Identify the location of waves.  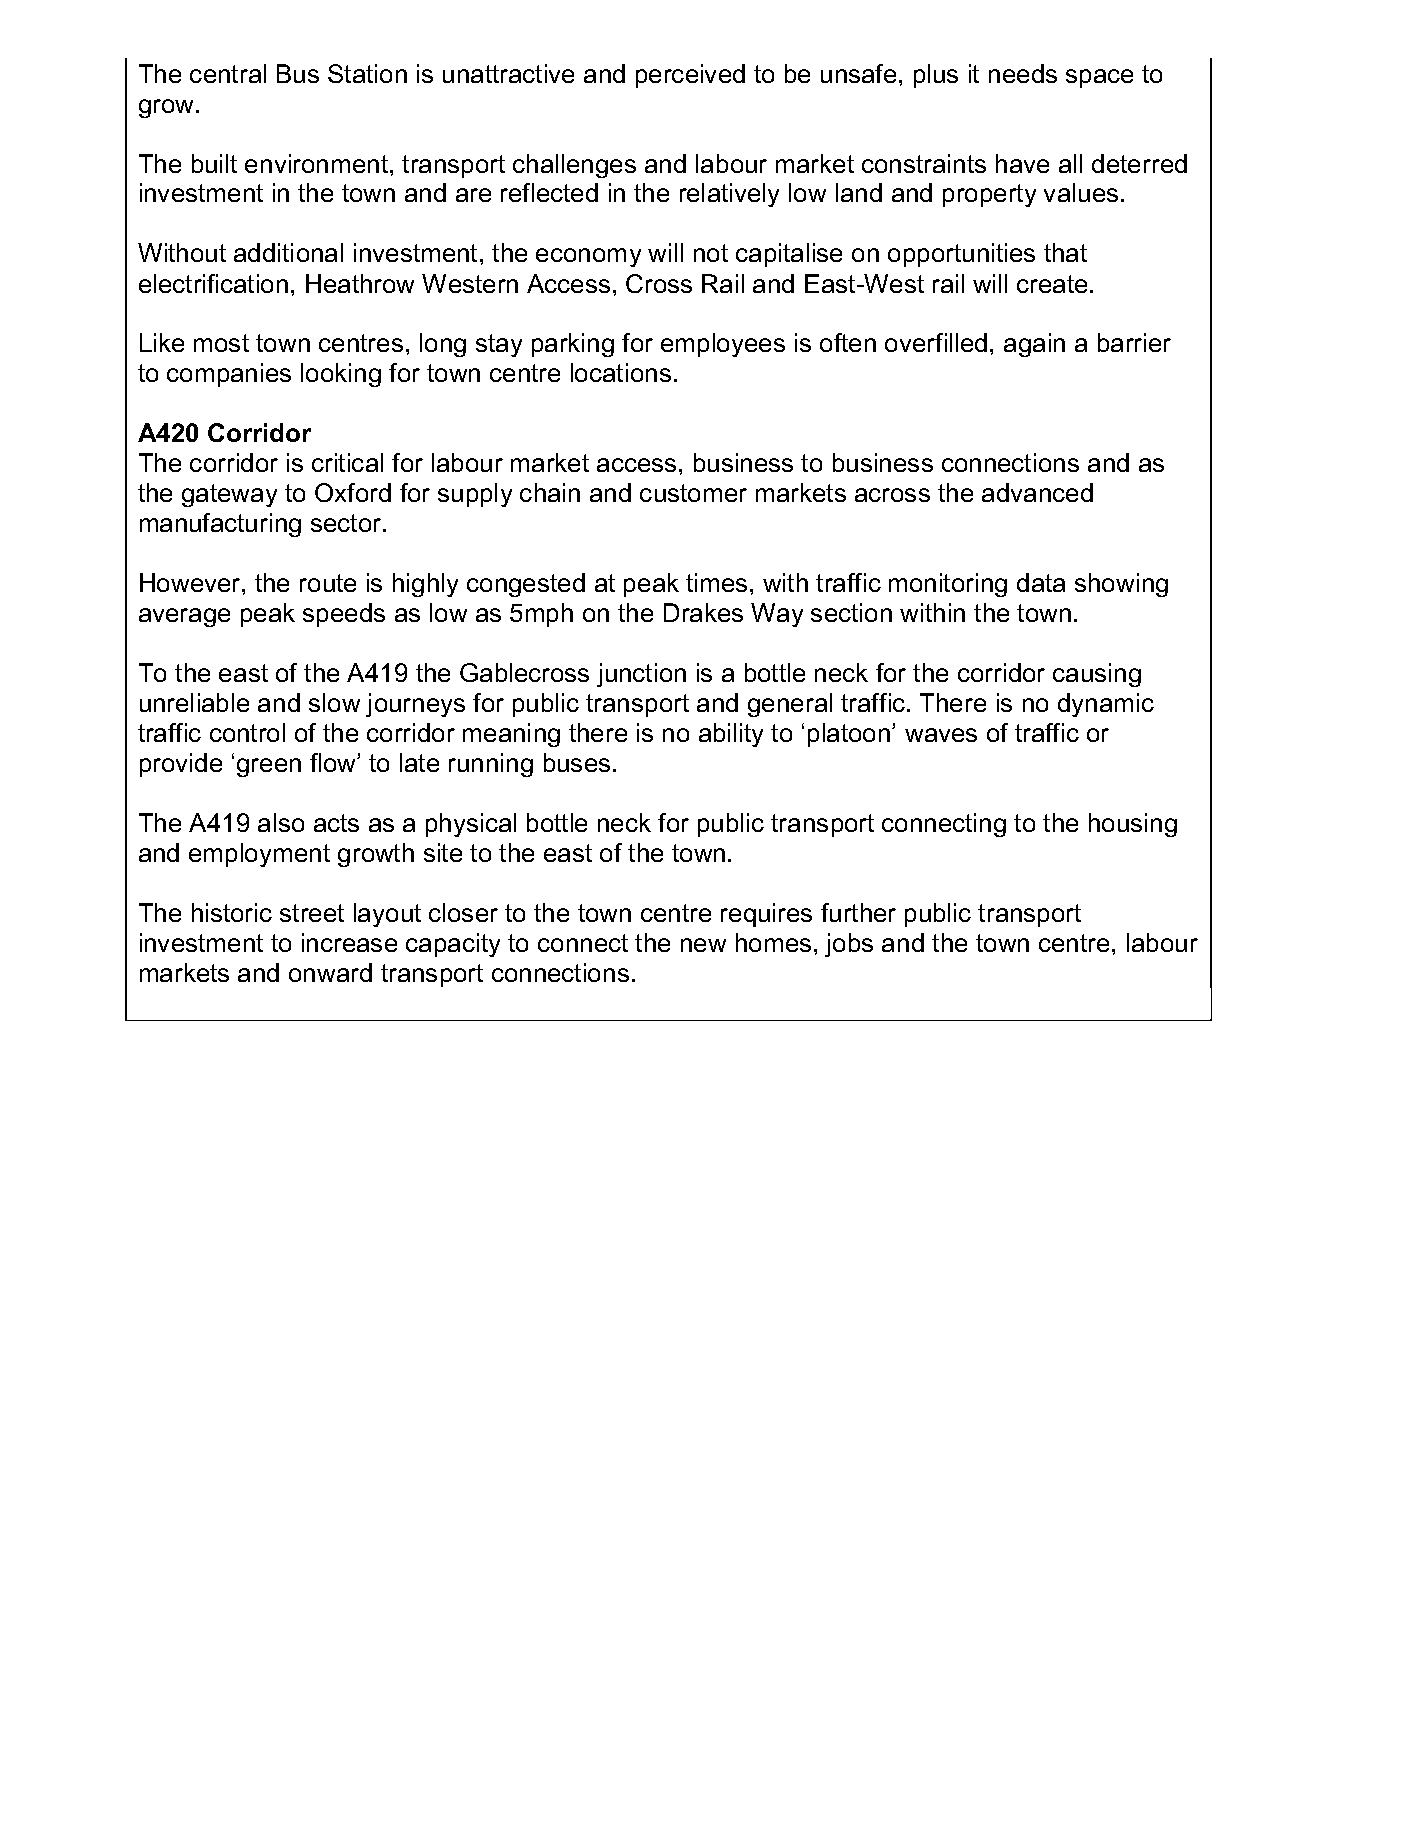
(941, 735).
